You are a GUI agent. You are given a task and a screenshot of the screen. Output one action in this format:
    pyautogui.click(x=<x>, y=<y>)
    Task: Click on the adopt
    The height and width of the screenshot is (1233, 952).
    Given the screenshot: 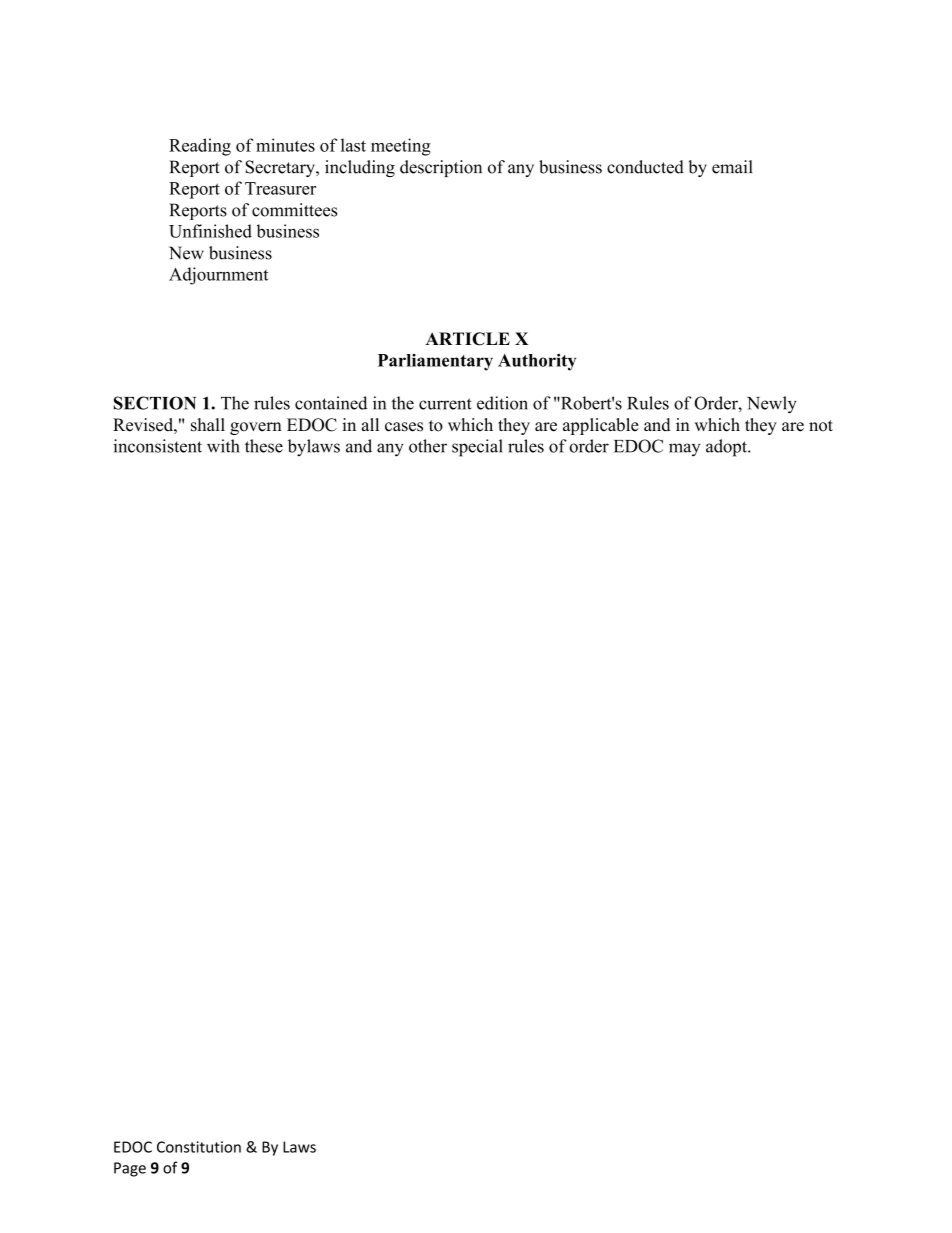 What is the action you would take?
    pyautogui.click(x=727, y=448)
